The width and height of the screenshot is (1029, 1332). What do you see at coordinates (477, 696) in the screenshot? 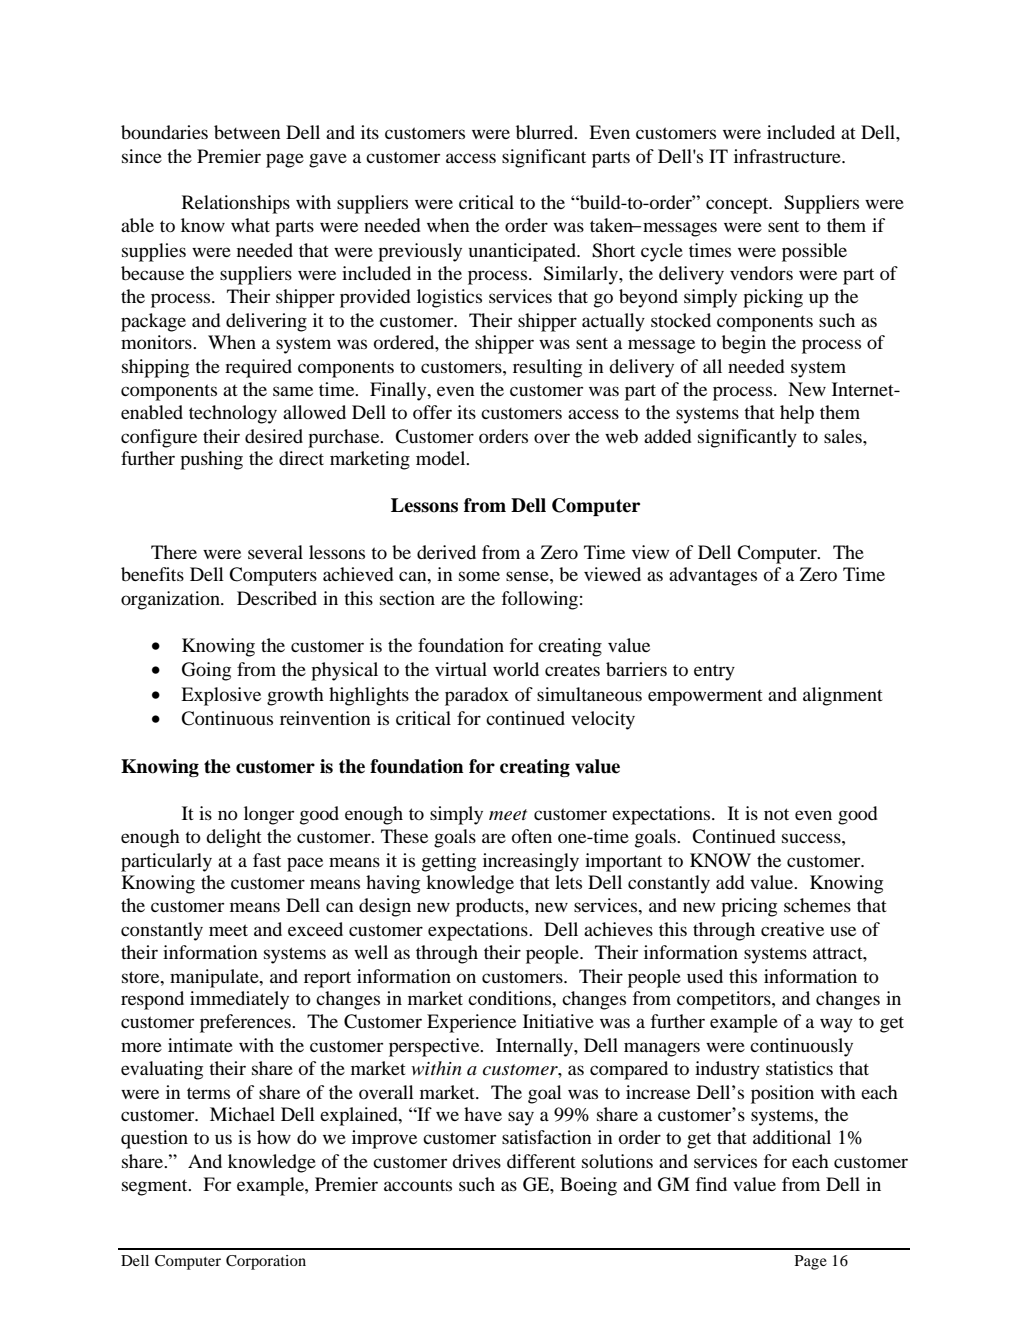
I see `paradox` at bounding box center [477, 696].
